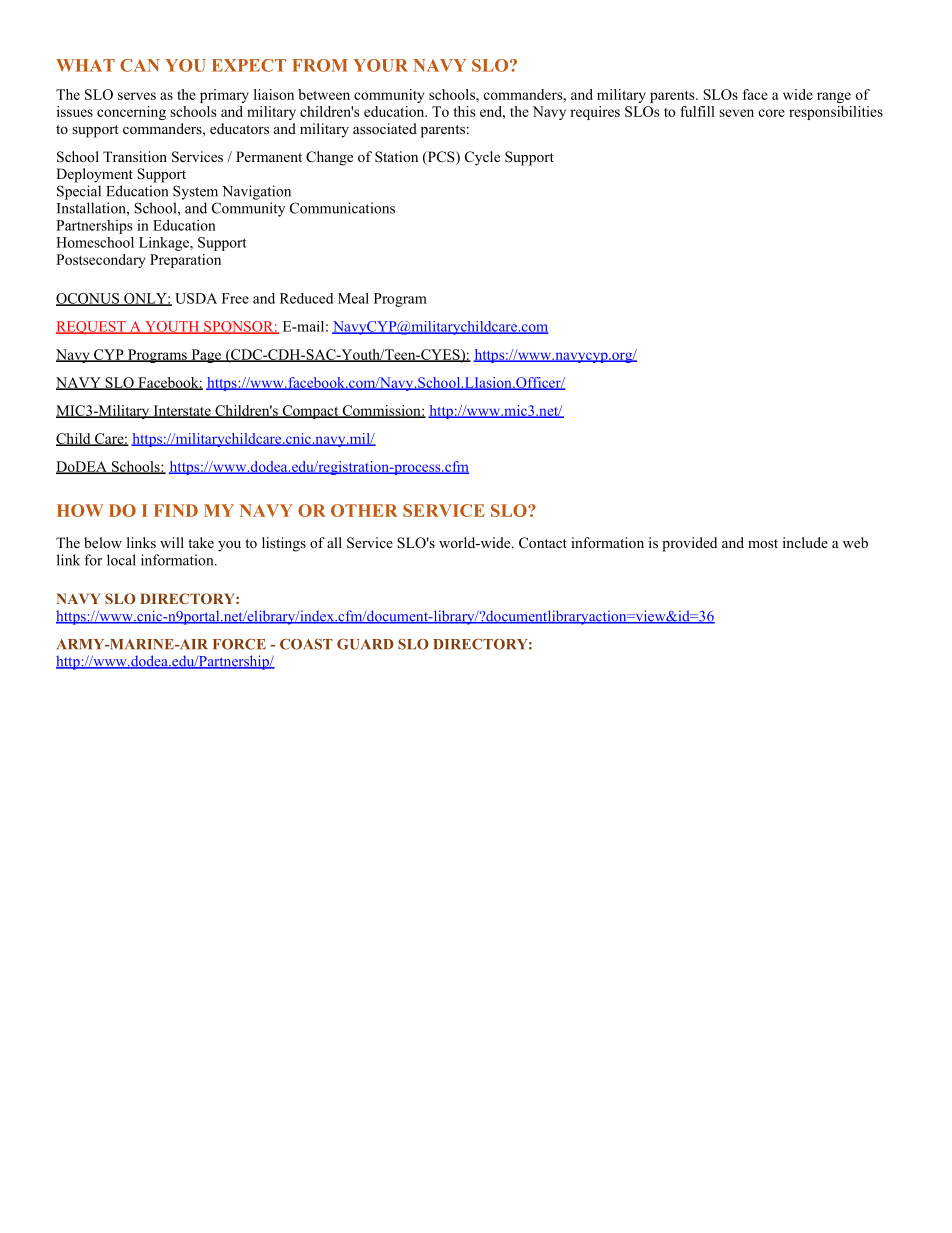 This screenshot has height=1233, width=952. What do you see at coordinates (482, 158) in the screenshot?
I see `Cycle` at bounding box center [482, 158].
